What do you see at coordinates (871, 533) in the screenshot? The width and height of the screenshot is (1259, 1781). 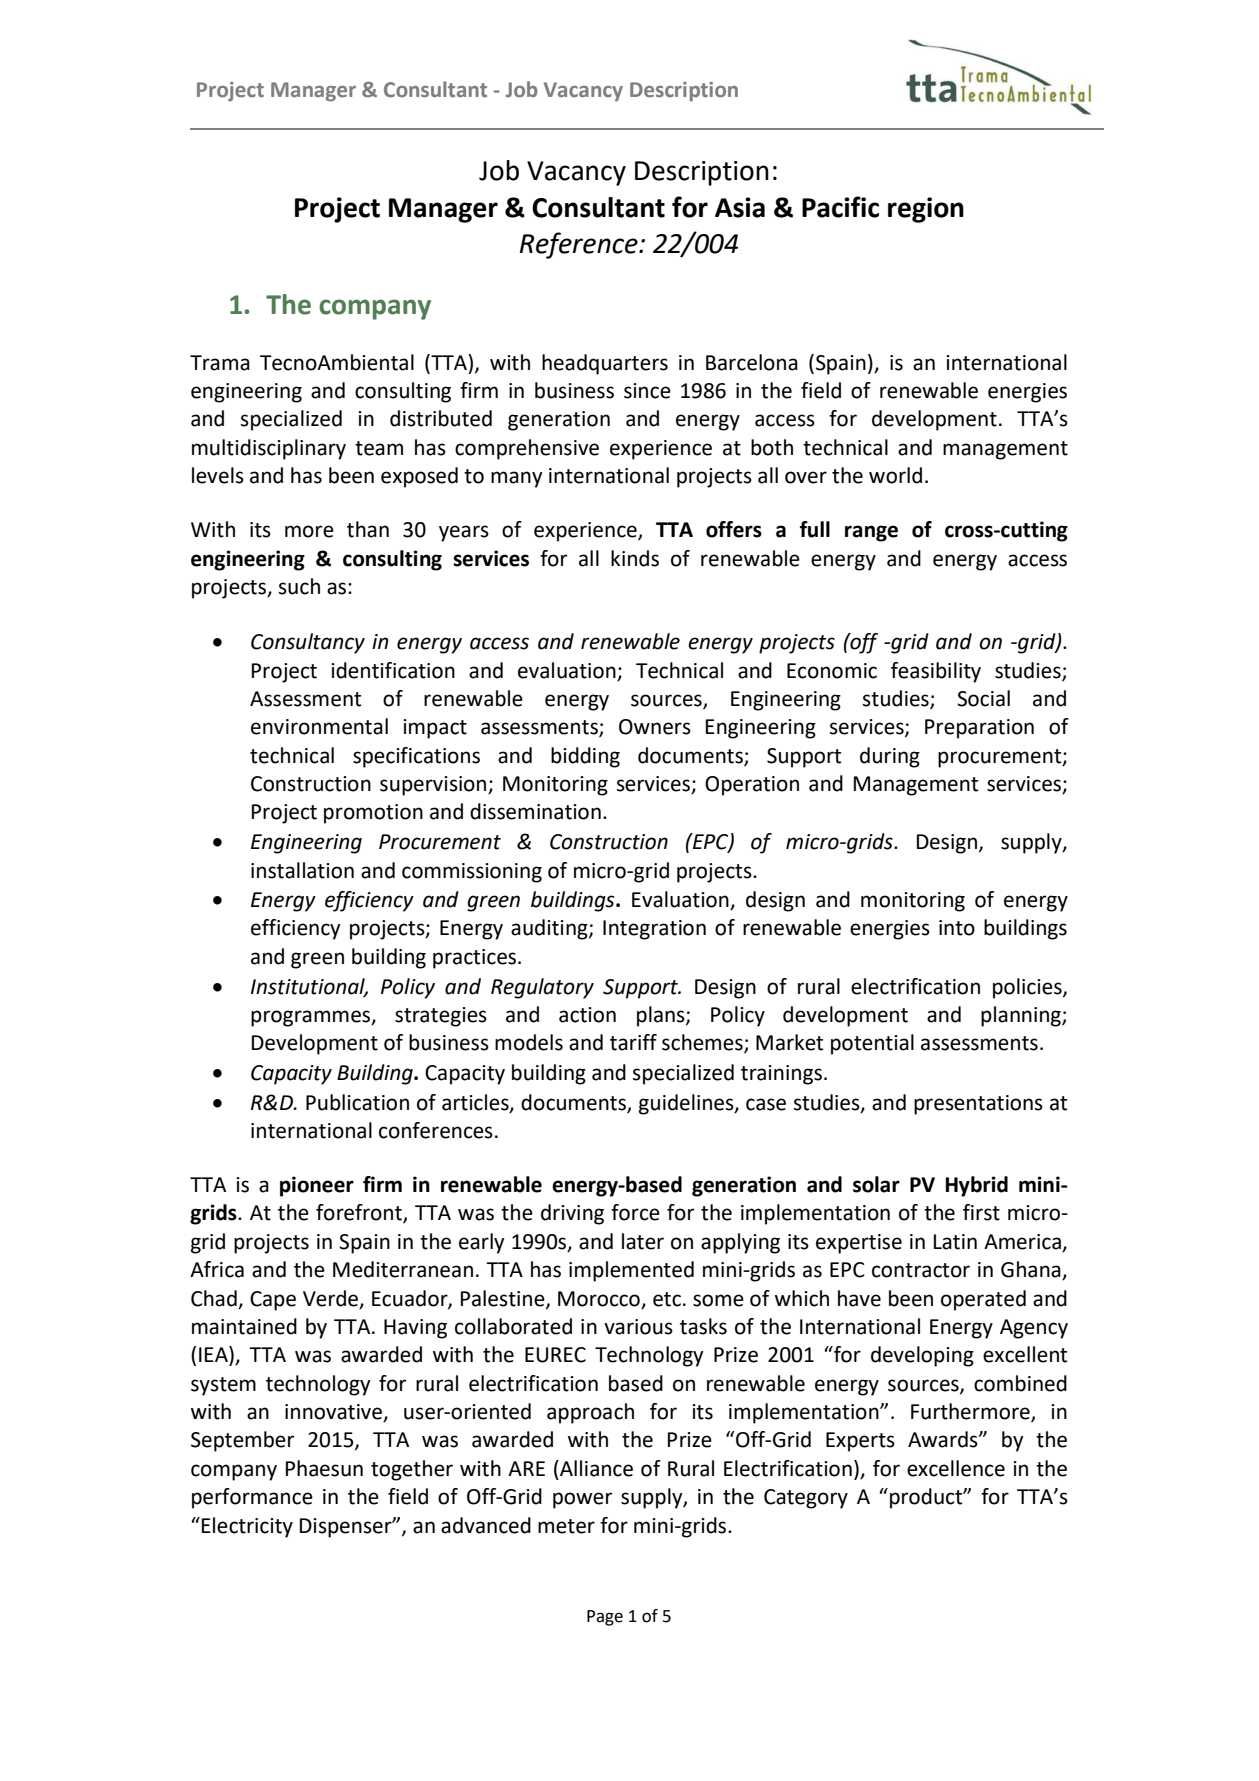 I see `range` at bounding box center [871, 533].
